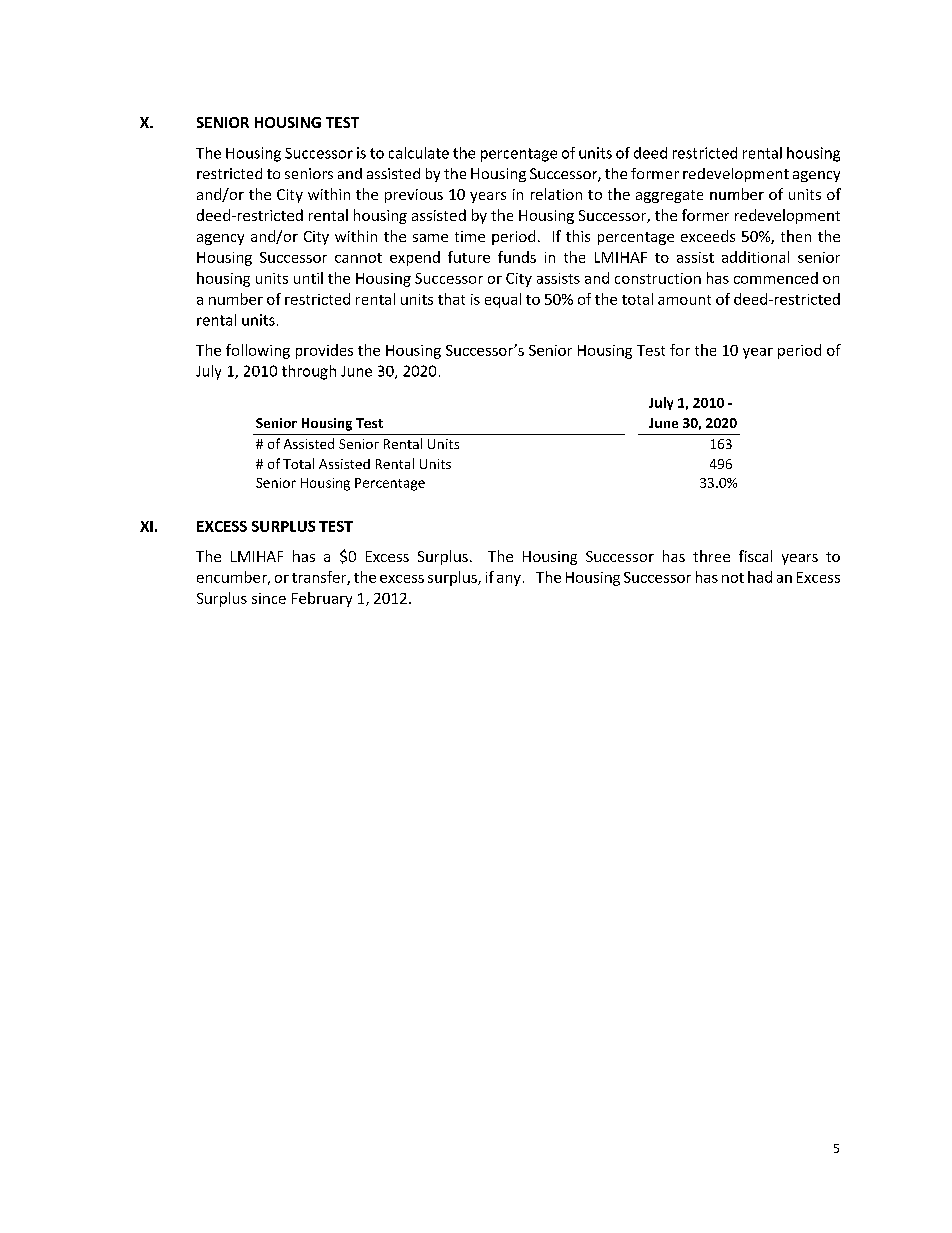  What do you see at coordinates (269, 598) in the page?
I see `since` at bounding box center [269, 598].
